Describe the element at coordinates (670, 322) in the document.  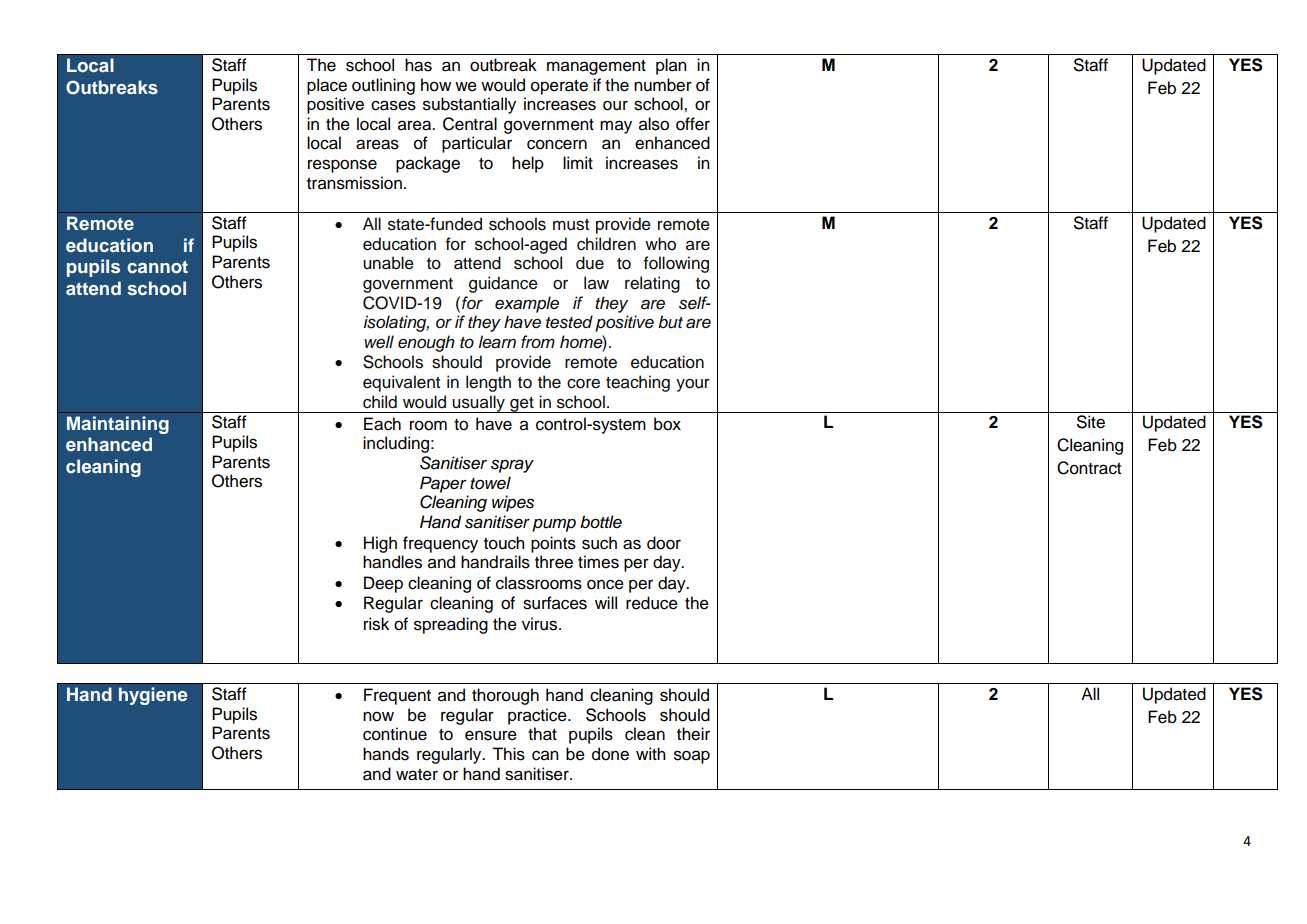
I see `but` at that location.
